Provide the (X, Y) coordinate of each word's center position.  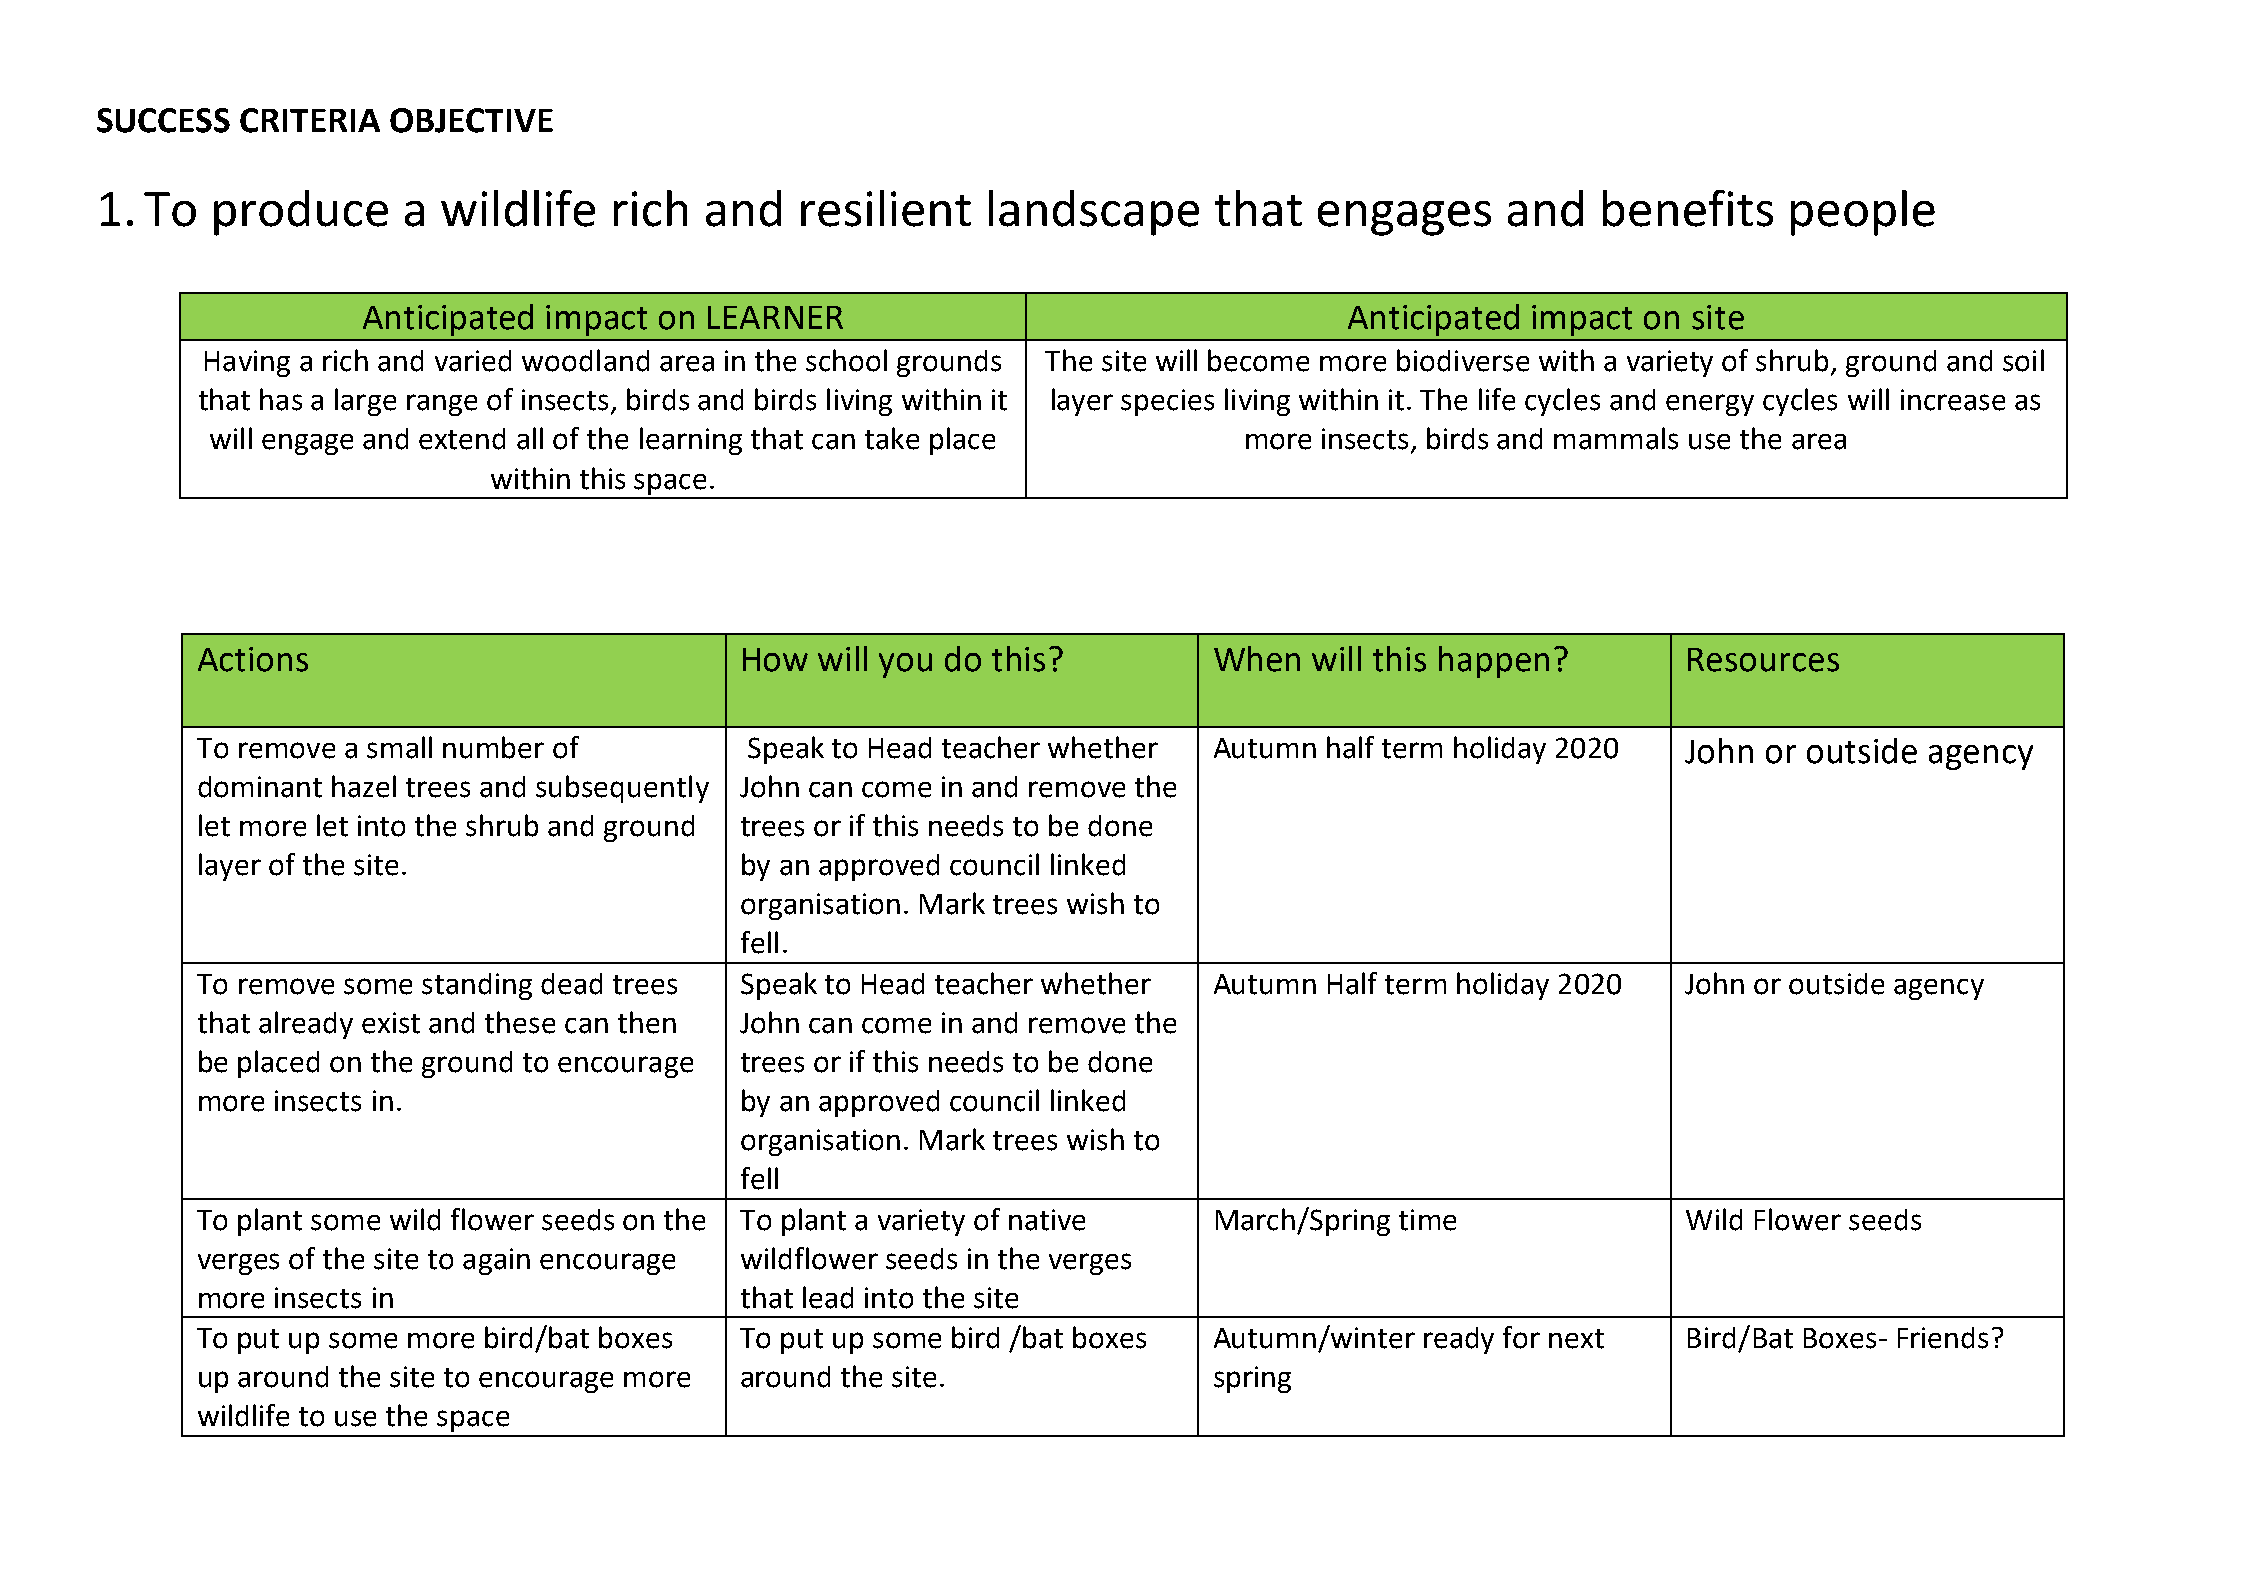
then (647, 1022)
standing (477, 986)
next (1576, 1339)
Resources (1763, 660)
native (1047, 1220)
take (892, 438)
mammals (1616, 438)
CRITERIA (310, 120)
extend (462, 439)
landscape (1094, 213)
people (1863, 213)
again (496, 1261)
